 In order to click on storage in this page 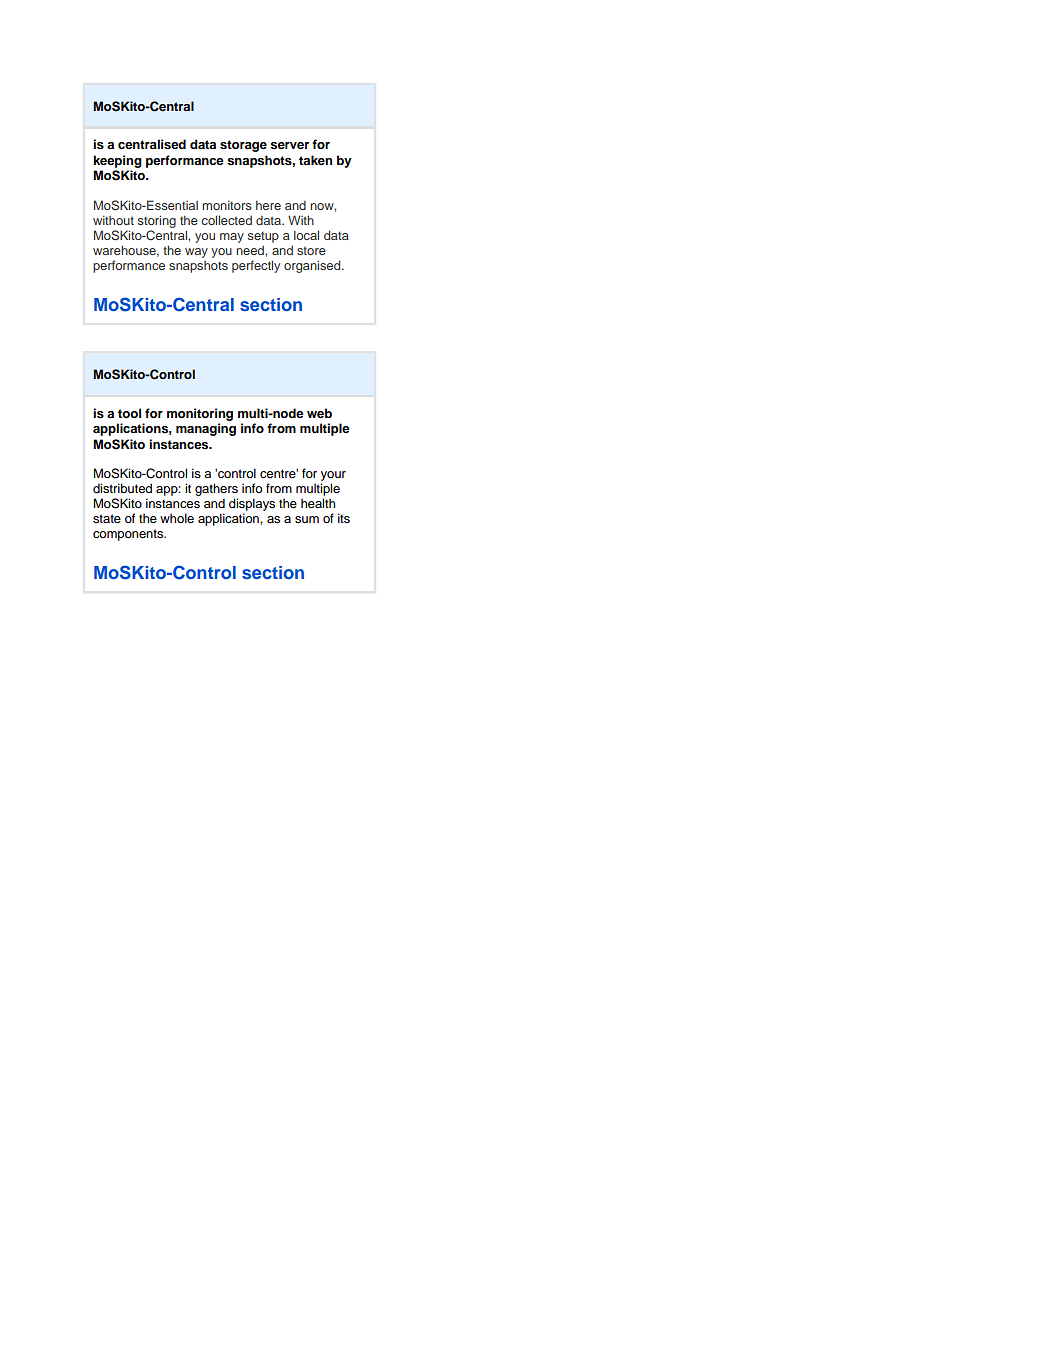, I will do `click(243, 146)`.
